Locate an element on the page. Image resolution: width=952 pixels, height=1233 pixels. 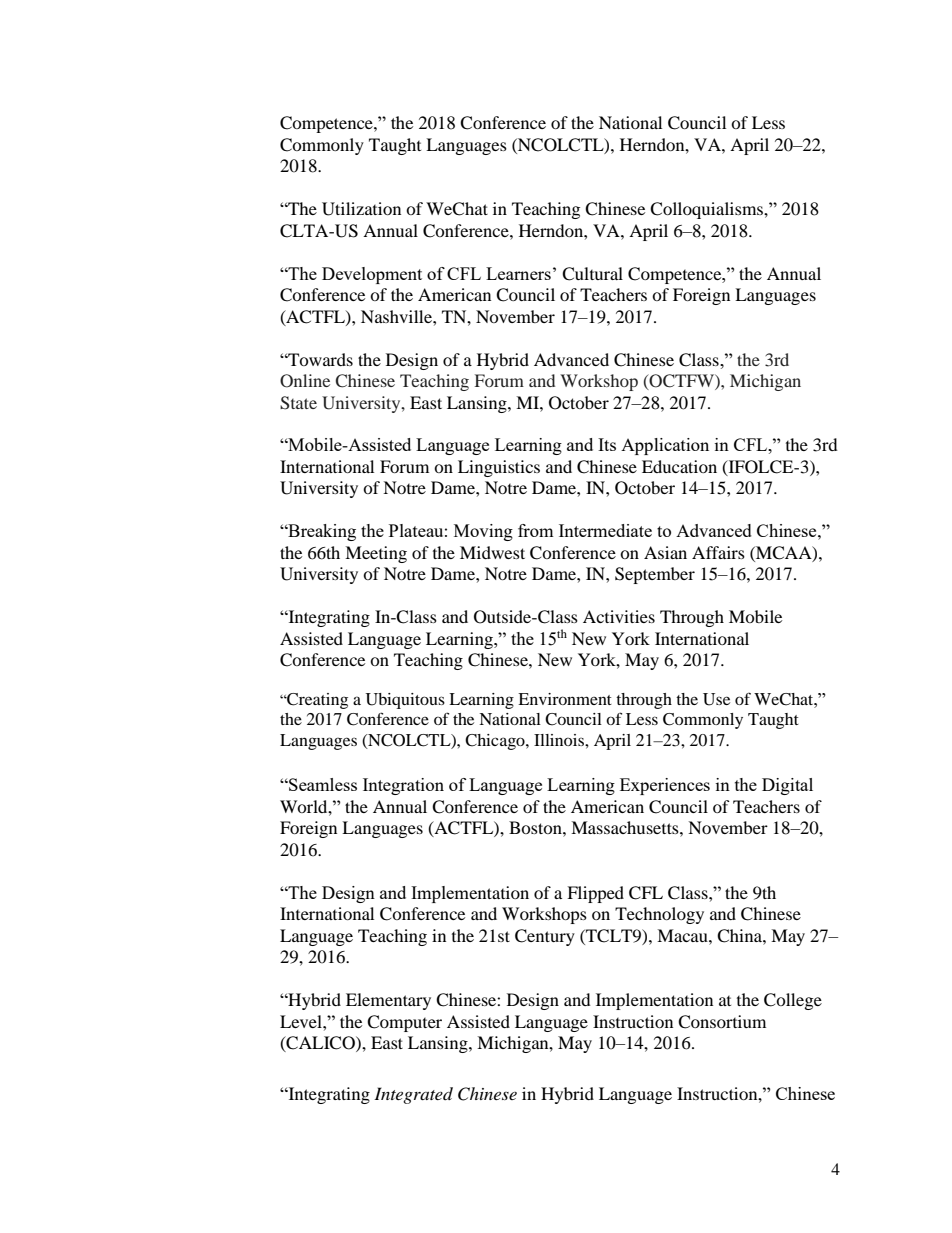
Integration is located at coordinates (403, 786).
